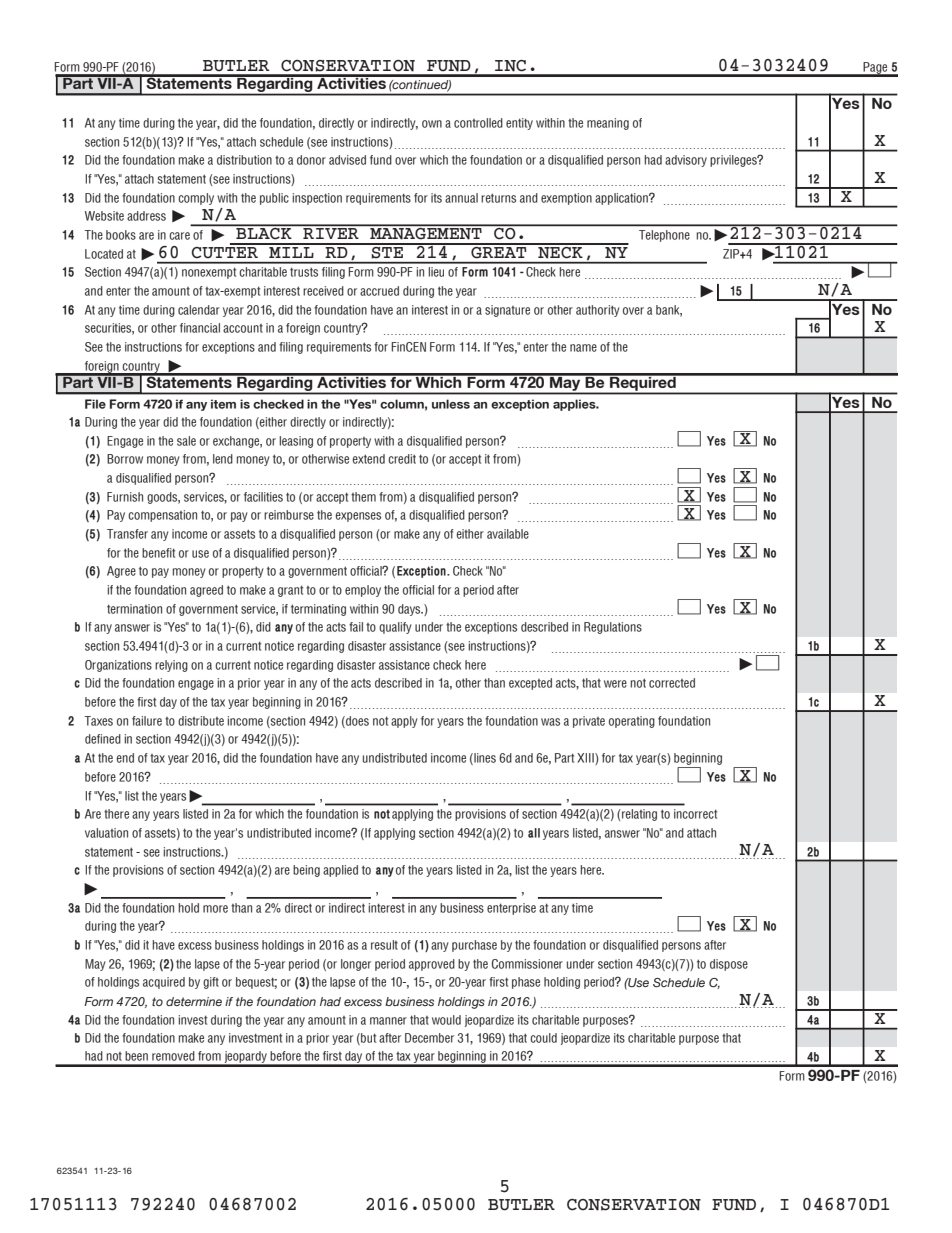 The height and width of the page is (1233, 952). Describe the element at coordinates (200, 328) in the page. I see `financial` at that location.
